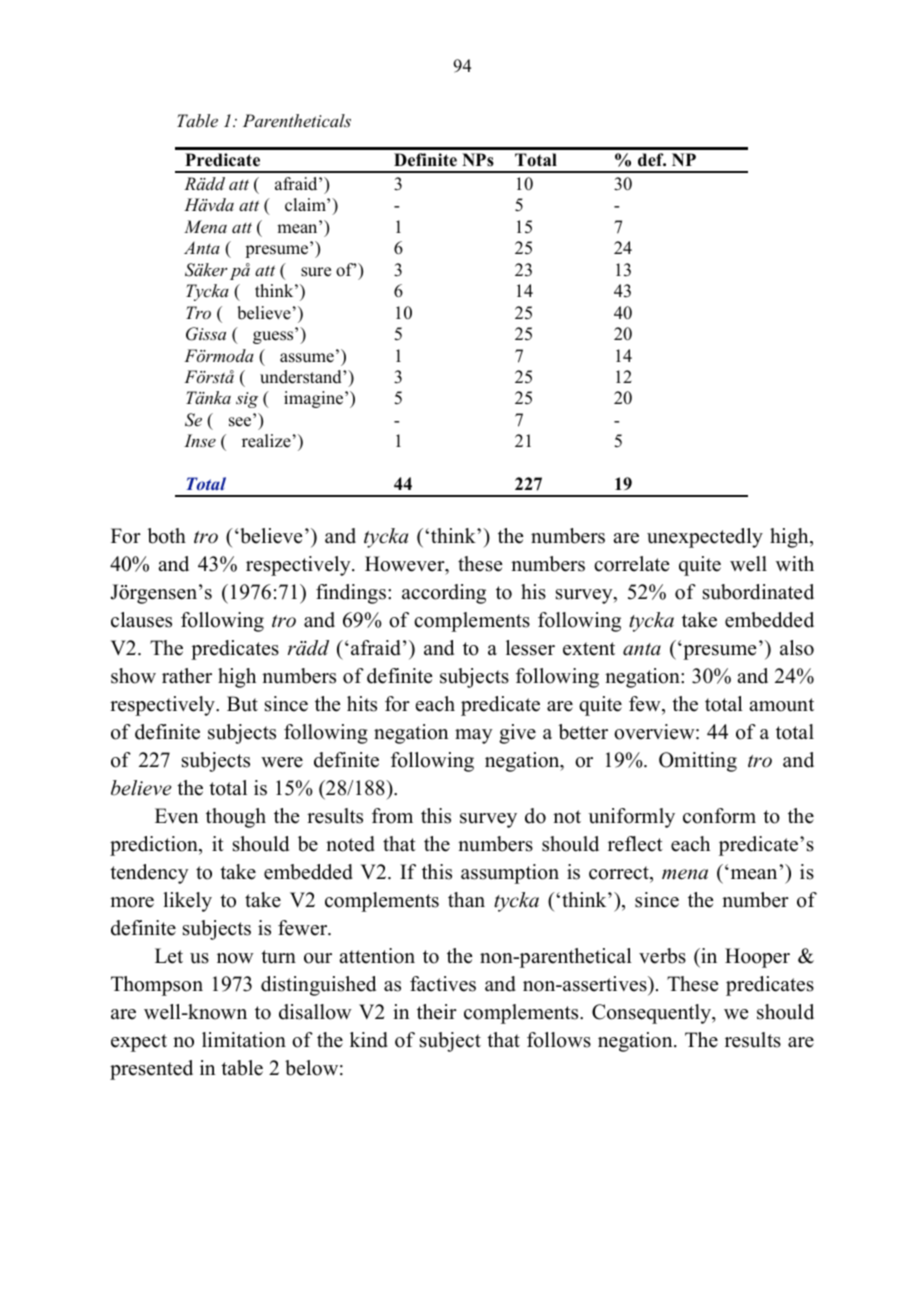  What do you see at coordinates (530, 648) in the document?
I see `lesser` at bounding box center [530, 648].
